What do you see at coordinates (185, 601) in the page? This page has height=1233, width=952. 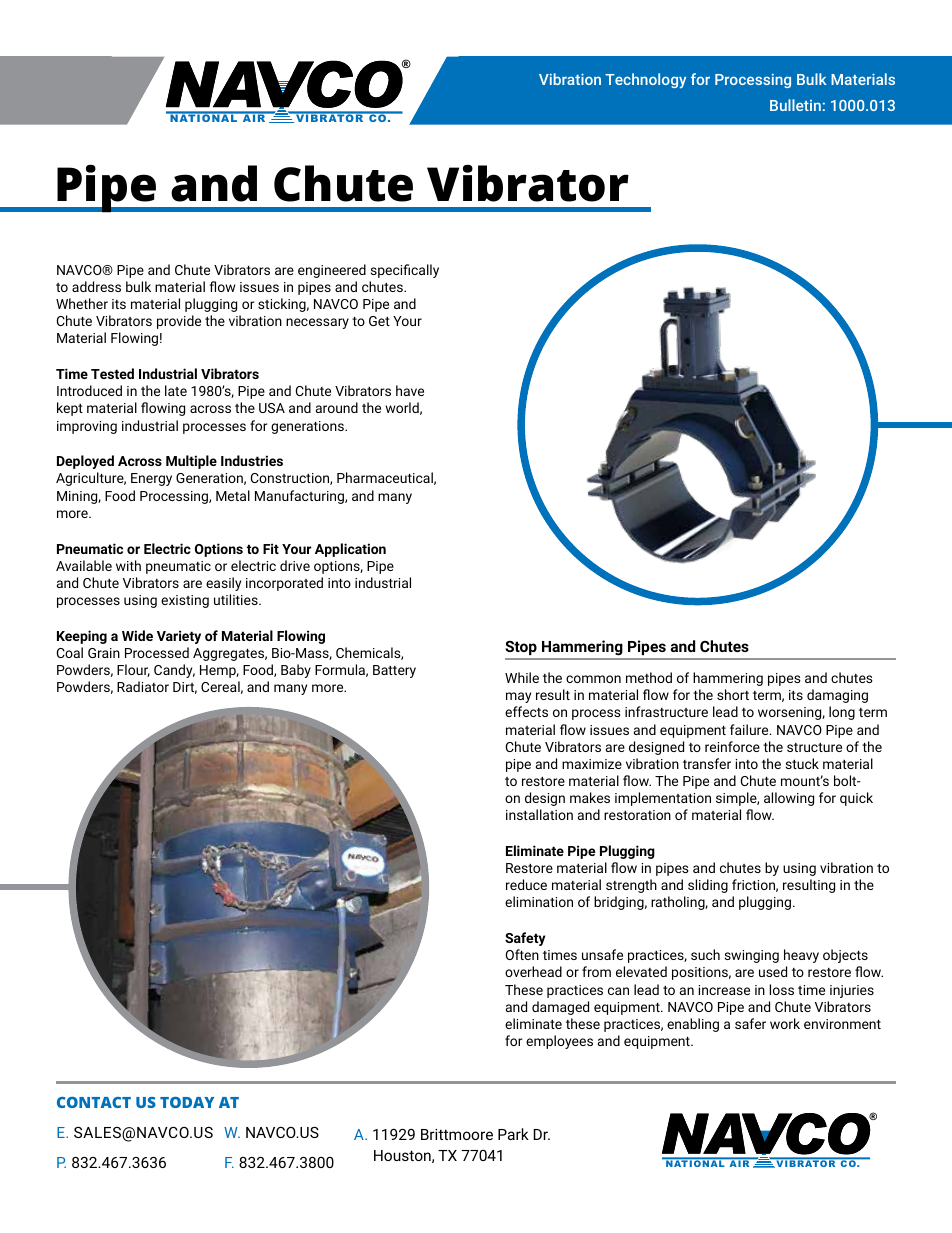 I see `existing` at bounding box center [185, 601].
